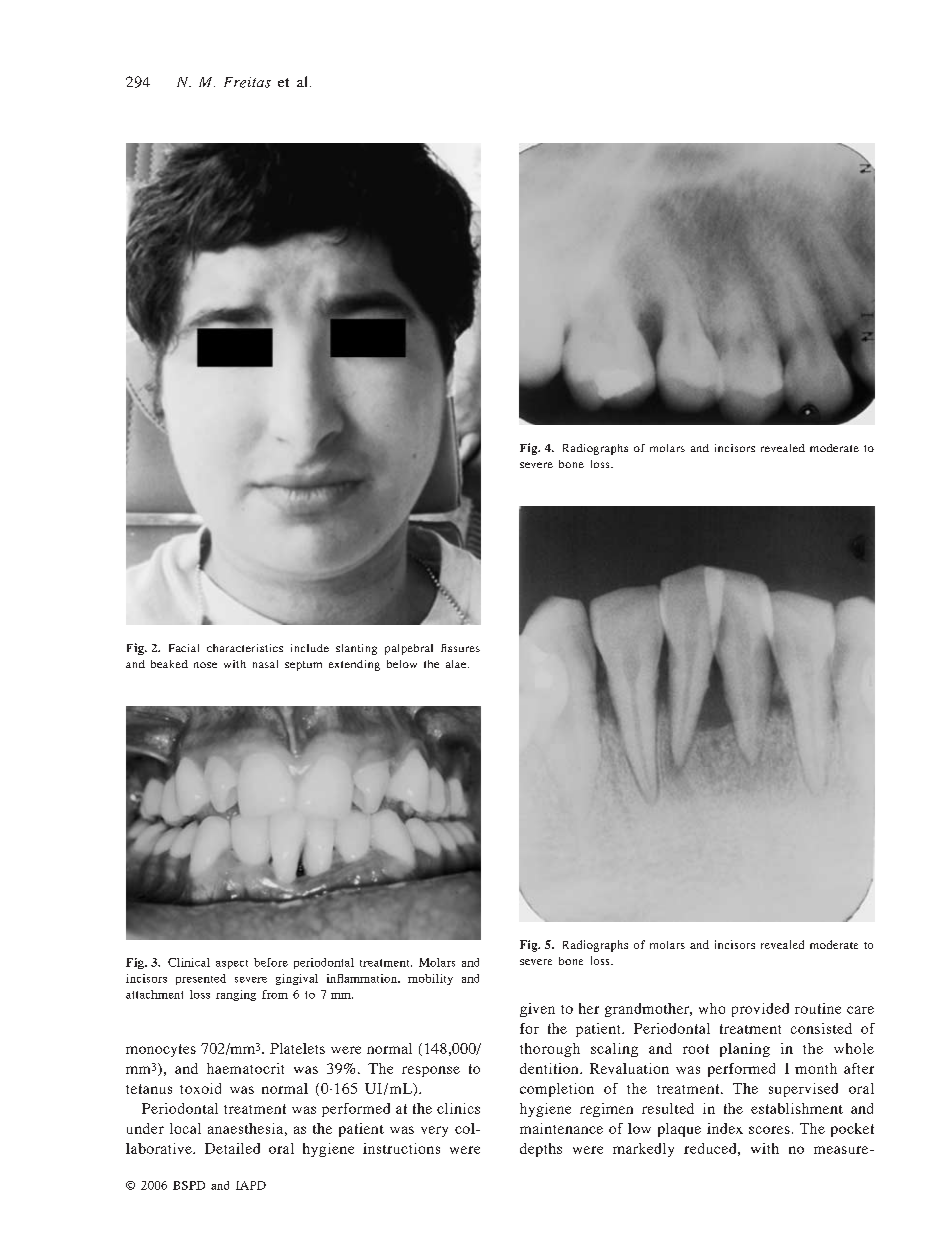 The width and height of the screenshot is (952, 1251). I want to click on local, so click(185, 1128).
